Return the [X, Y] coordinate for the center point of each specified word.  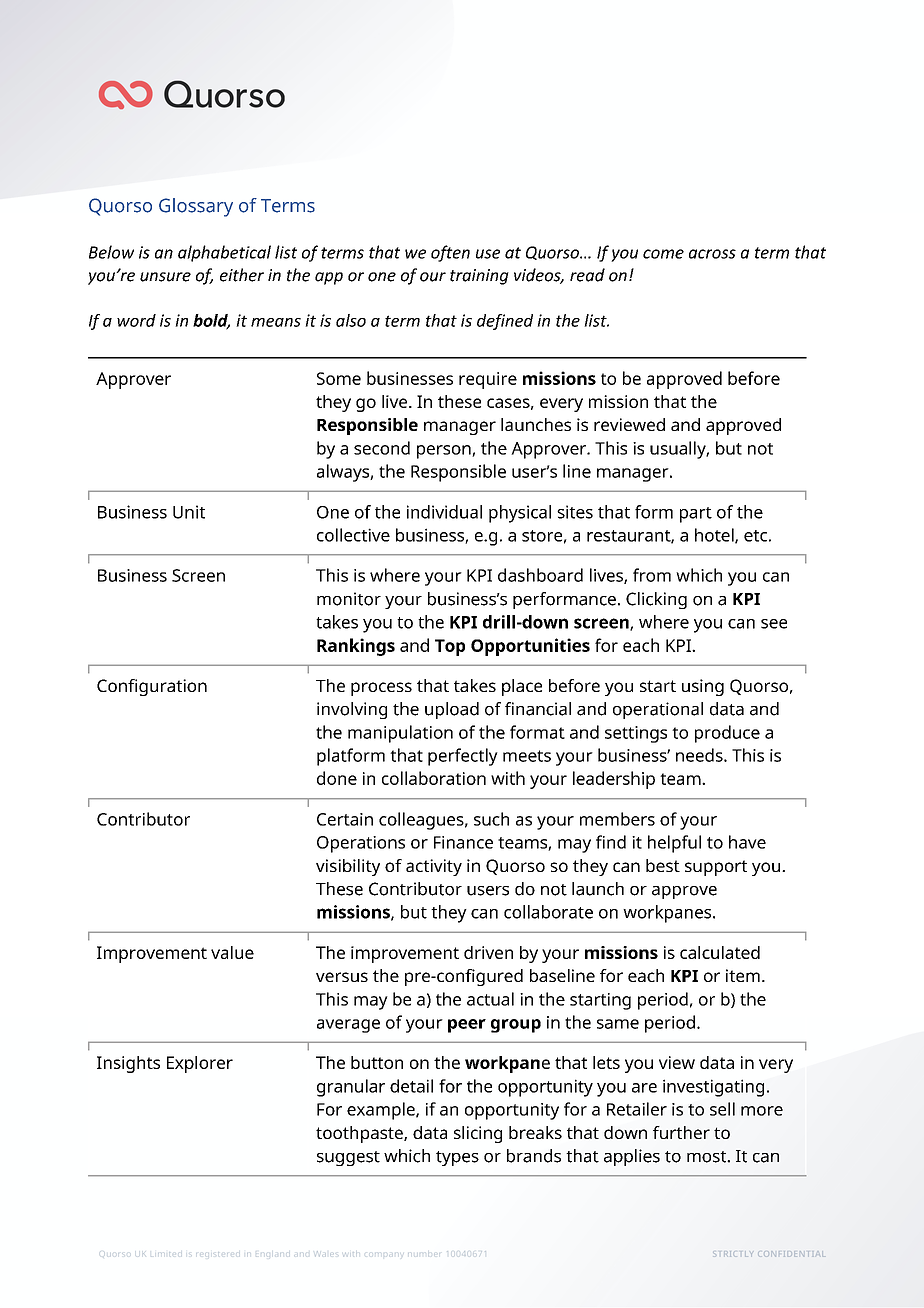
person [445, 452]
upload [452, 710]
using [703, 687]
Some [339, 378]
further [681, 1132]
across [712, 254]
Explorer [200, 1064]
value [232, 952]
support [716, 868]
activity [434, 867]
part [696, 515]
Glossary [196, 207]
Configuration [152, 687]
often [450, 253]
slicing [478, 1134]
